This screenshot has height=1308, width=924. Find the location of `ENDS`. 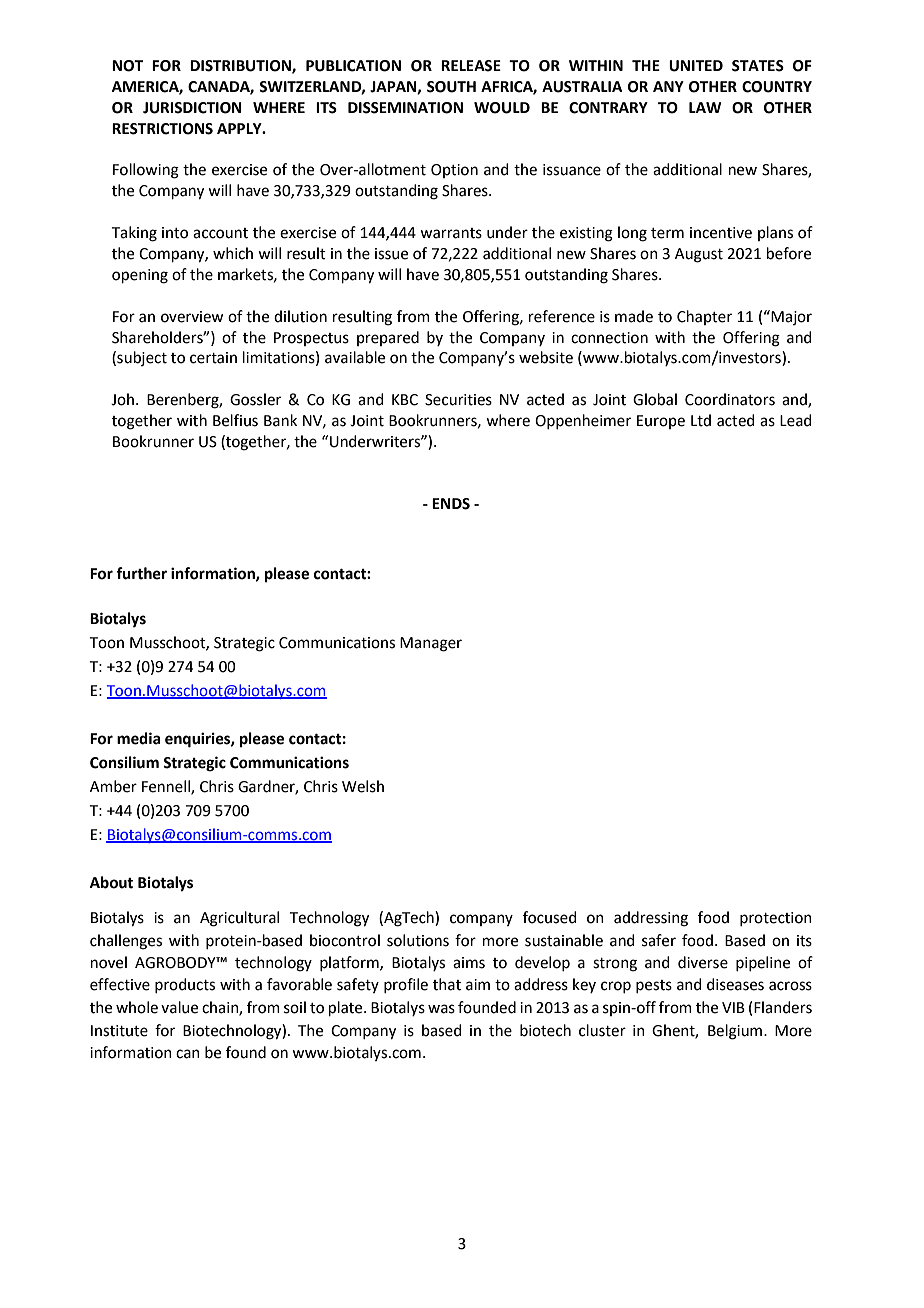

ENDS is located at coordinates (451, 504).
